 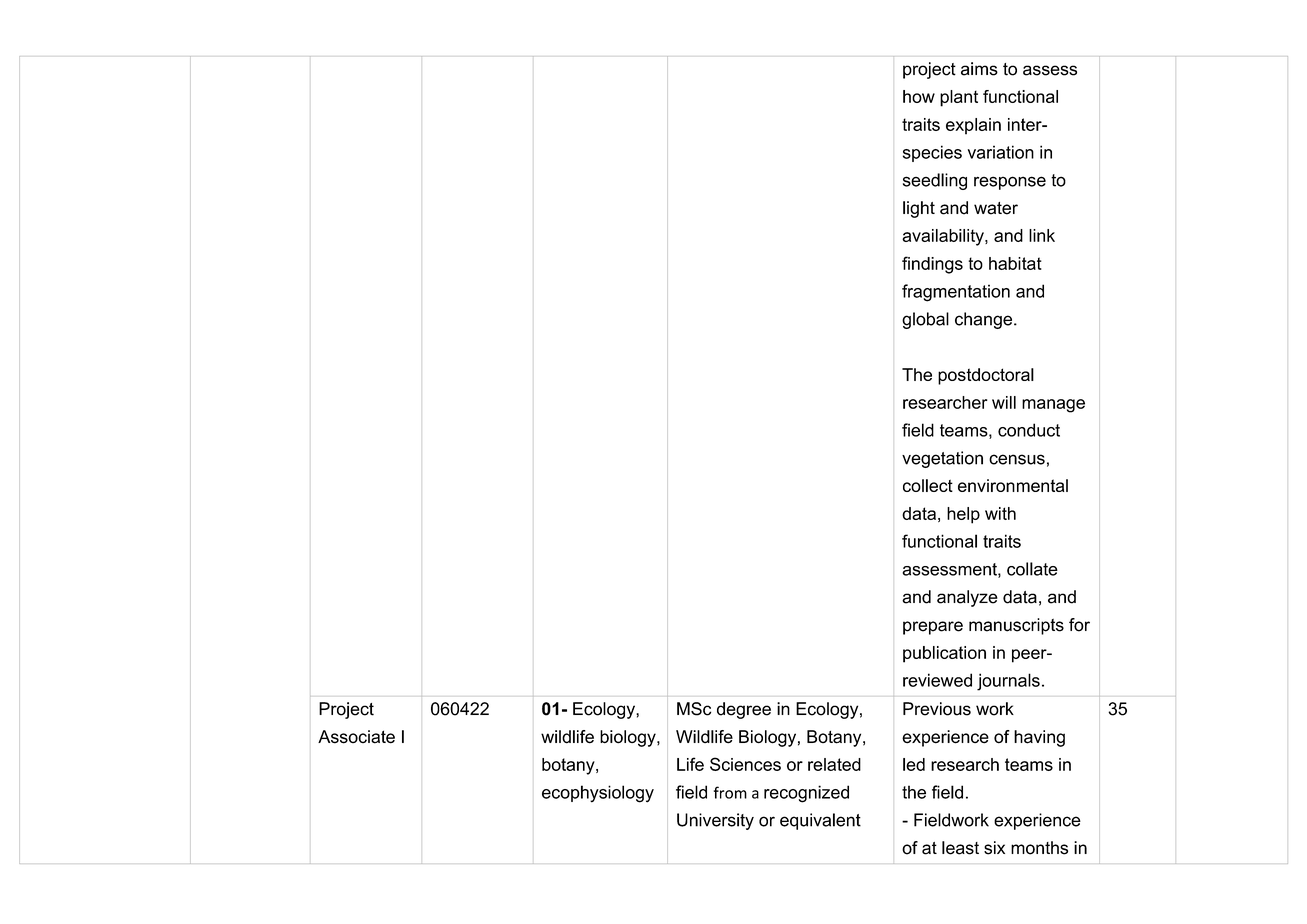 What do you see at coordinates (973, 126) in the document?
I see `explain` at bounding box center [973, 126].
